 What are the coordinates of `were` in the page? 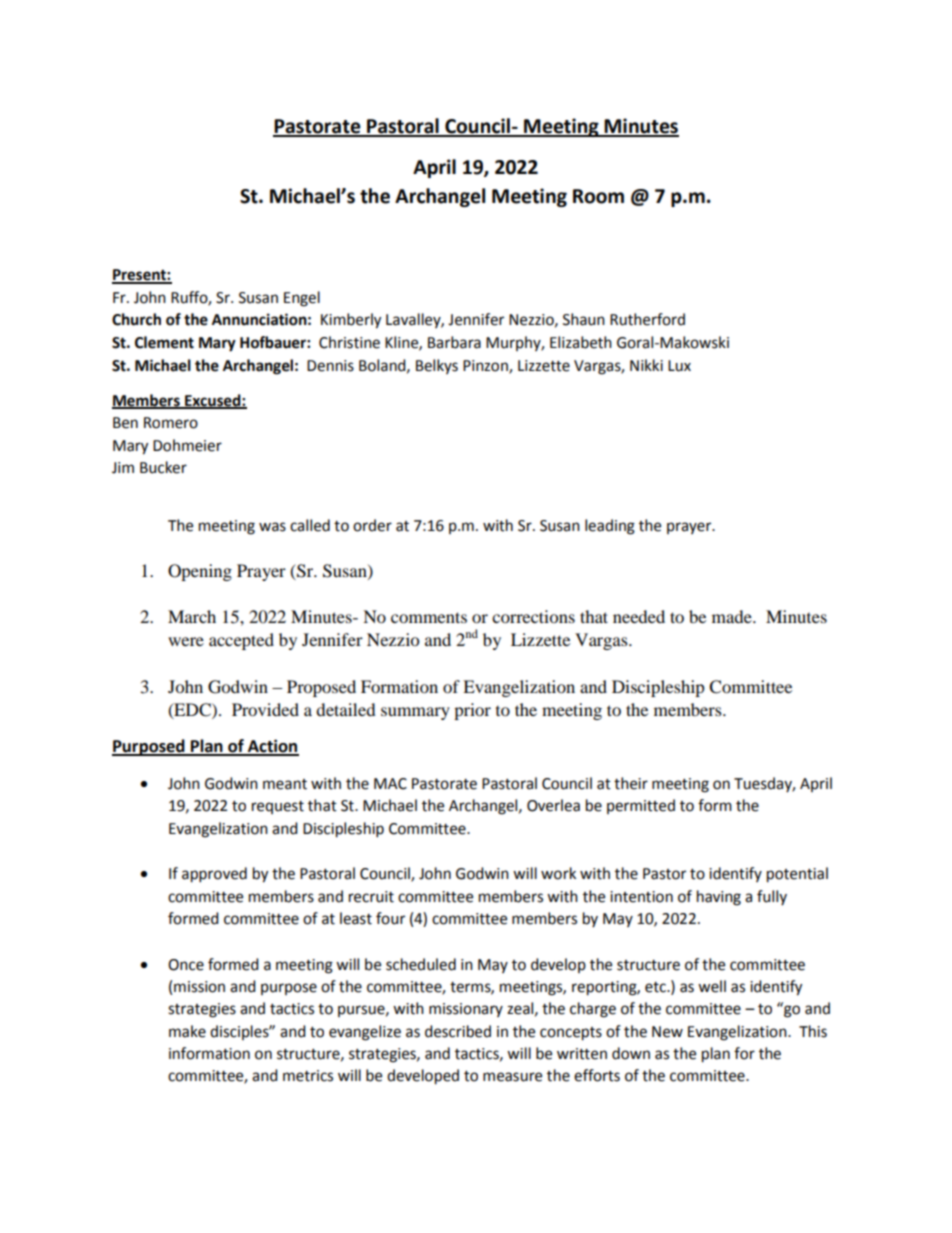 It's located at (186, 641).
